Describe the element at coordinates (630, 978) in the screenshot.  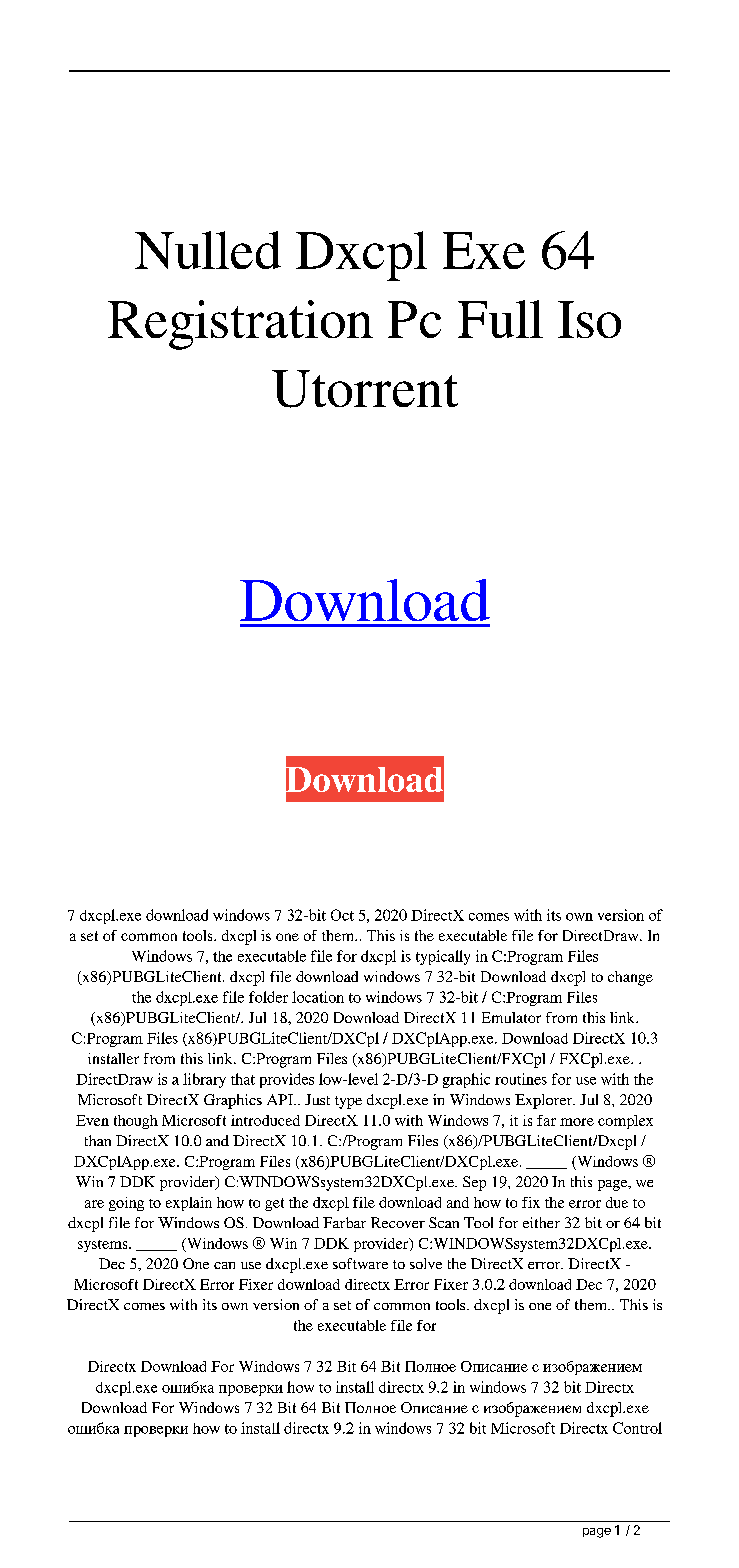
I see `change` at that location.
